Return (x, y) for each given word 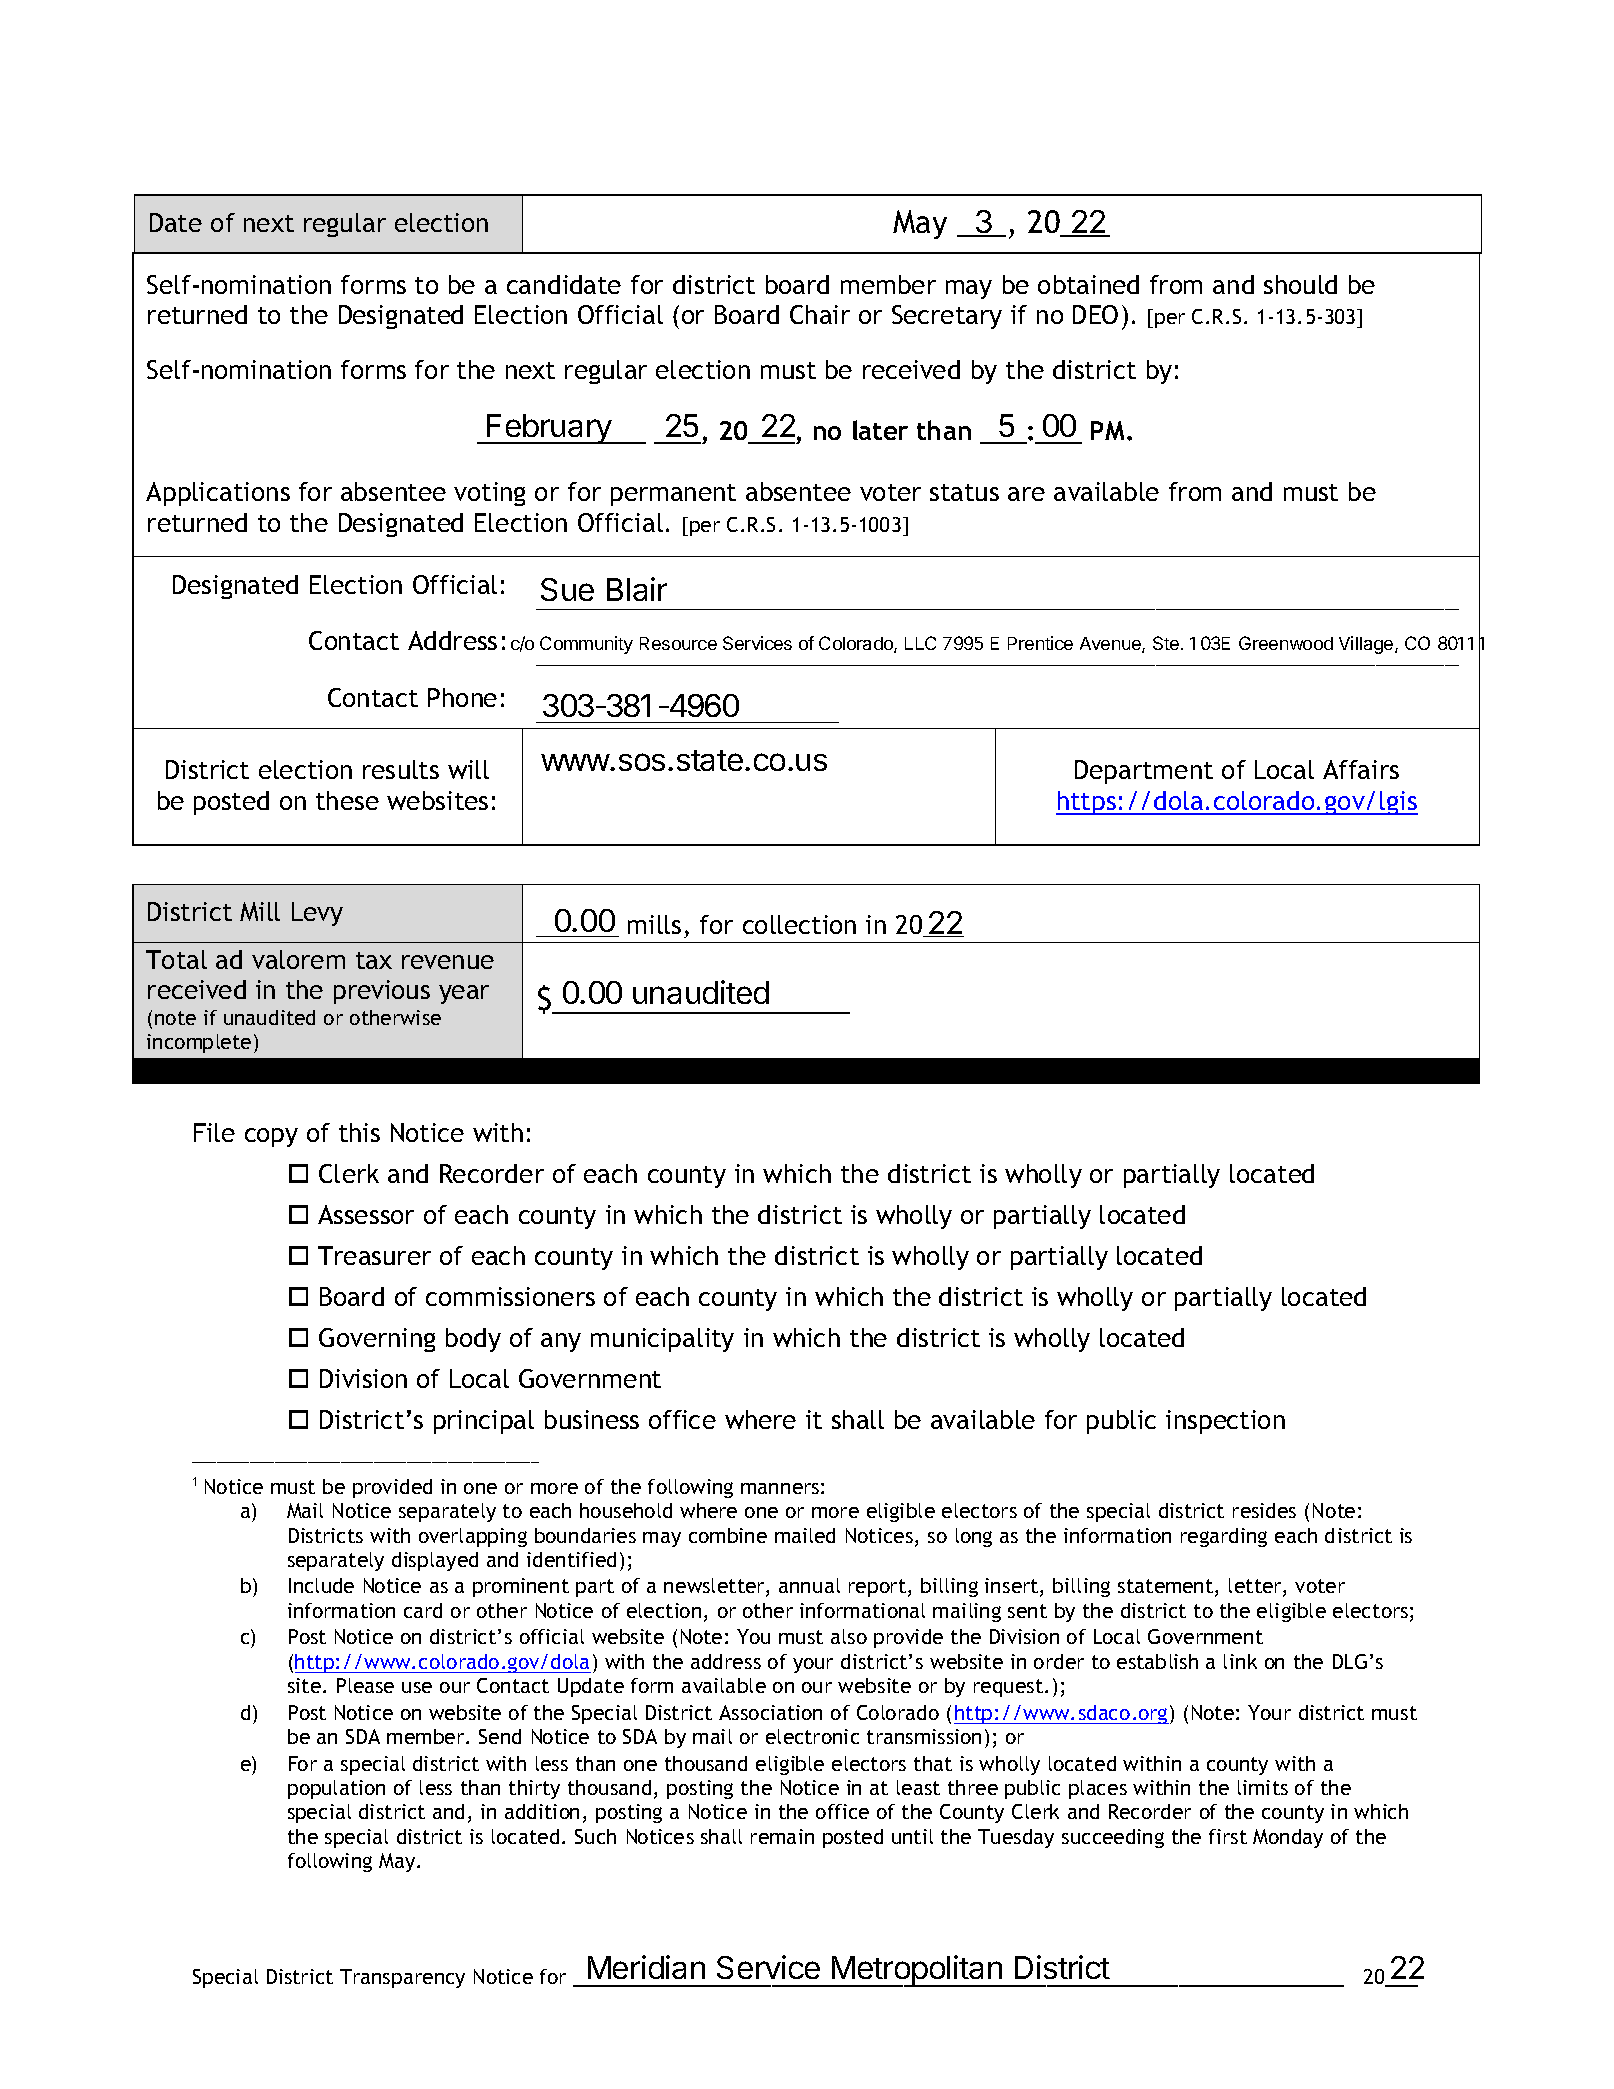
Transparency (402, 1978)
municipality (662, 1340)
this (359, 1132)
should (1300, 284)
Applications (218, 494)
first (1228, 1836)
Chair (820, 314)
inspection (1225, 1422)
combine (728, 1535)
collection (799, 924)
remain (782, 1836)
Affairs (1361, 769)
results (401, 769)
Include (321, 1585)
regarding (1224, 1537)
